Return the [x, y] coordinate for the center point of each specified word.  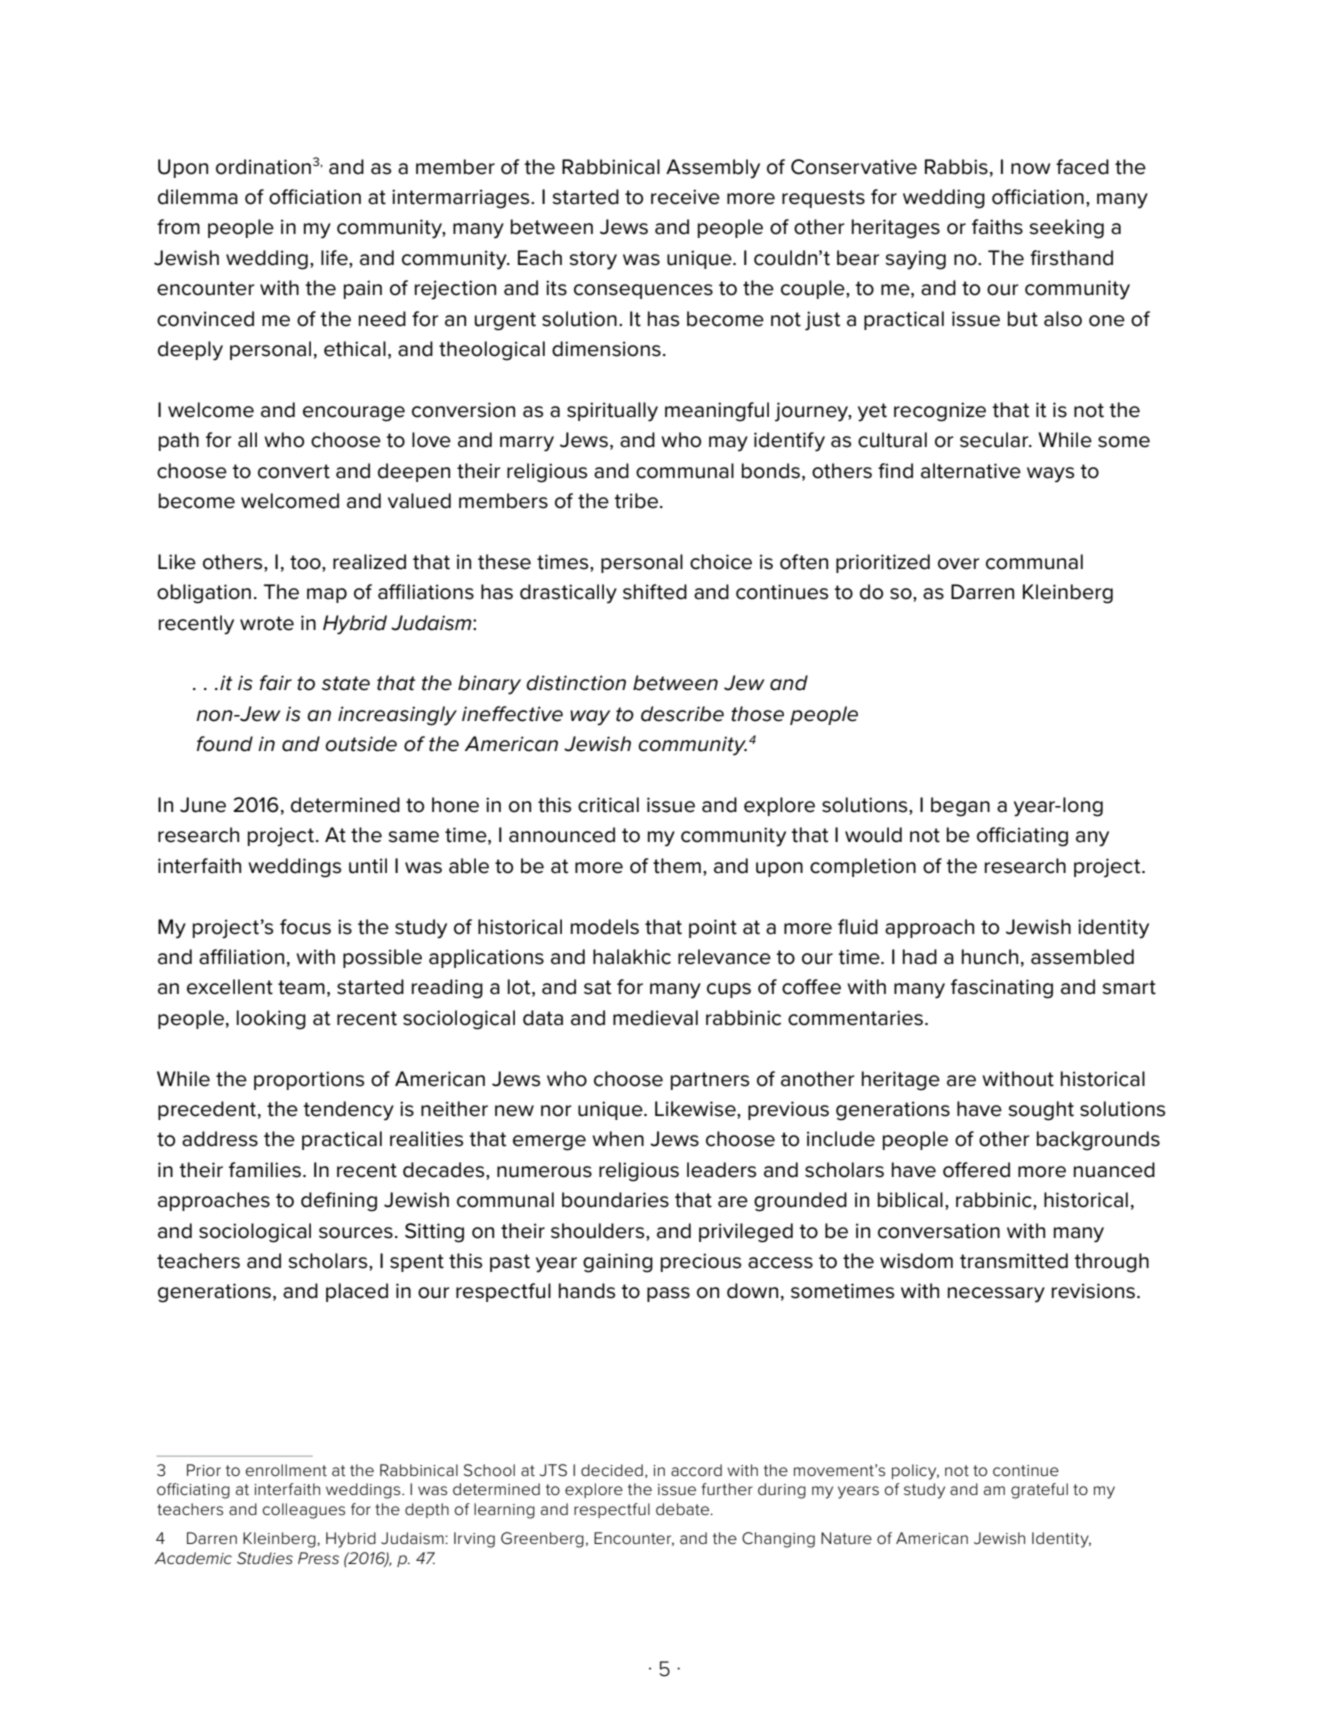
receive [685, 197]
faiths [997, 227]
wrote [267, 623]
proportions [309, 1080]
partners [710, 1081]
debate [683, 1509]
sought [1041, 1111]
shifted [655, 592]
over [959, 564]
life [335, 258]
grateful [1039, 1491]
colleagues [304, 1511]
